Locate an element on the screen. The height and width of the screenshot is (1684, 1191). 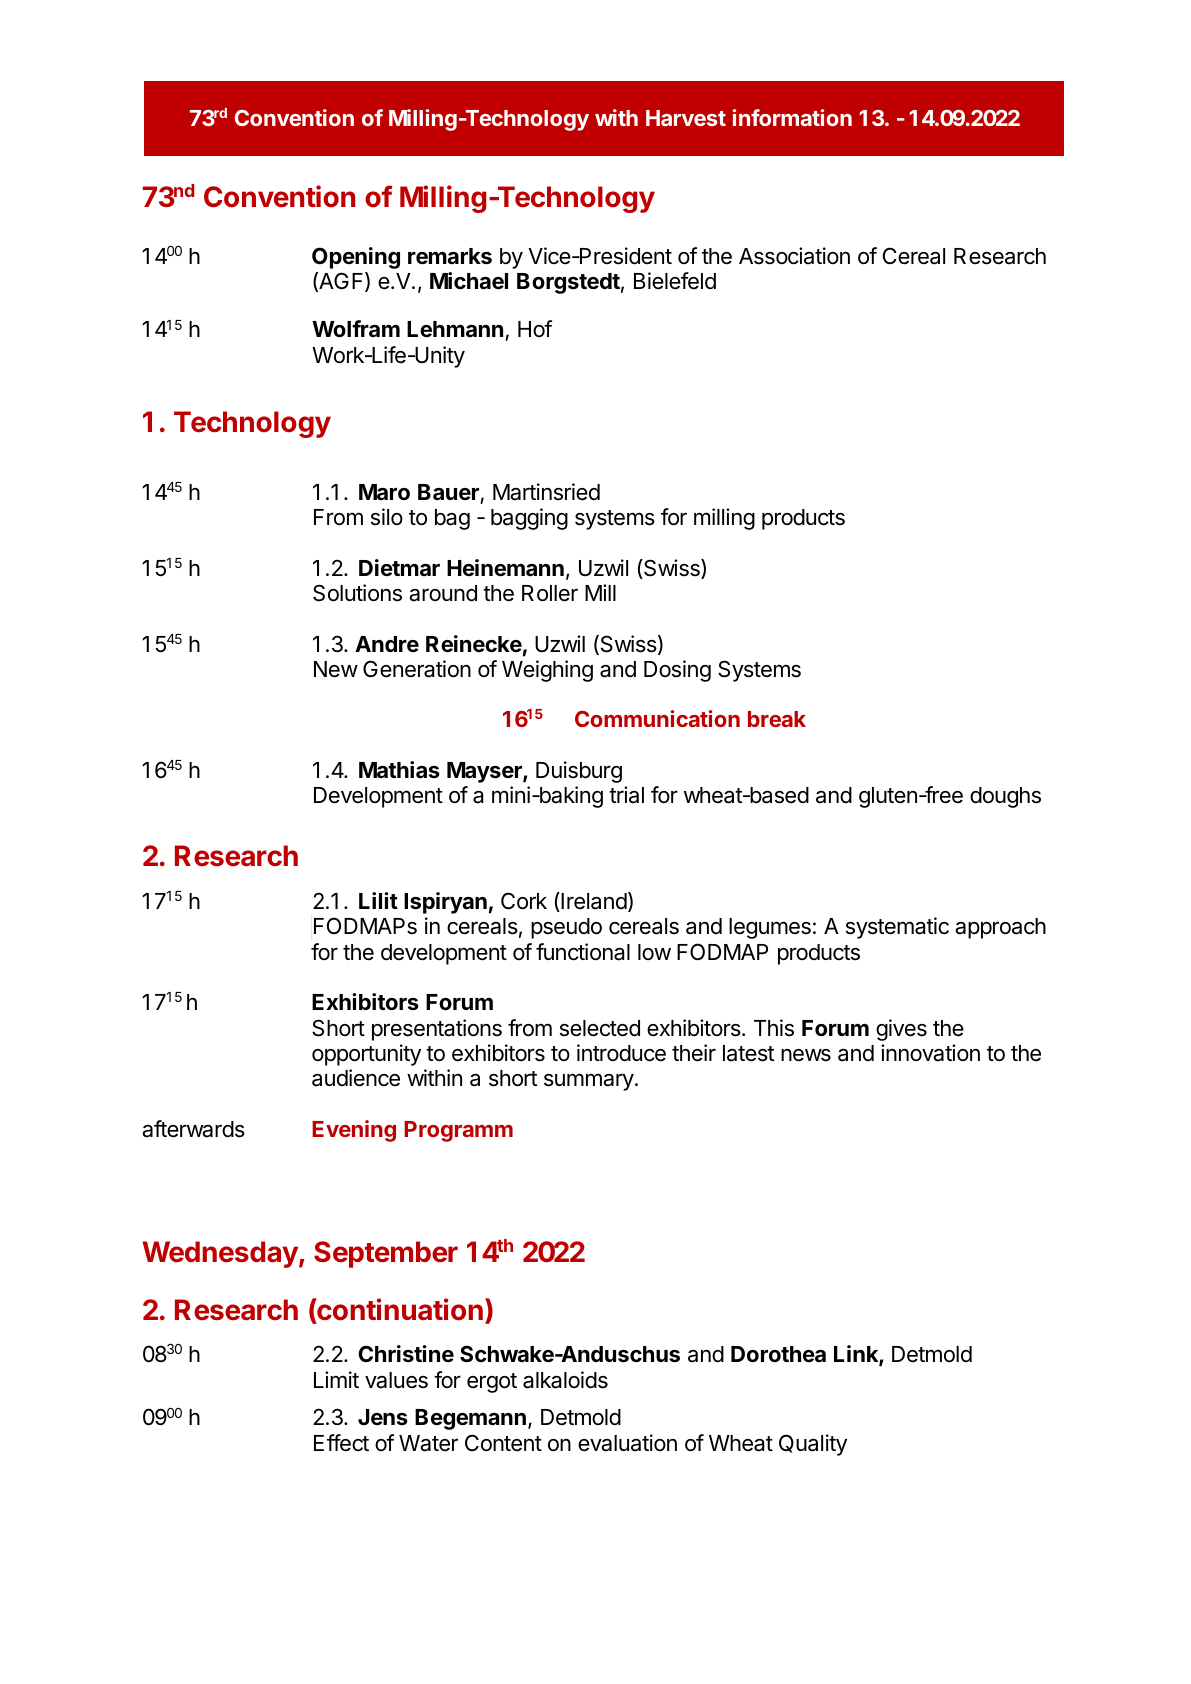
break is located at coordinates (777, 719).
